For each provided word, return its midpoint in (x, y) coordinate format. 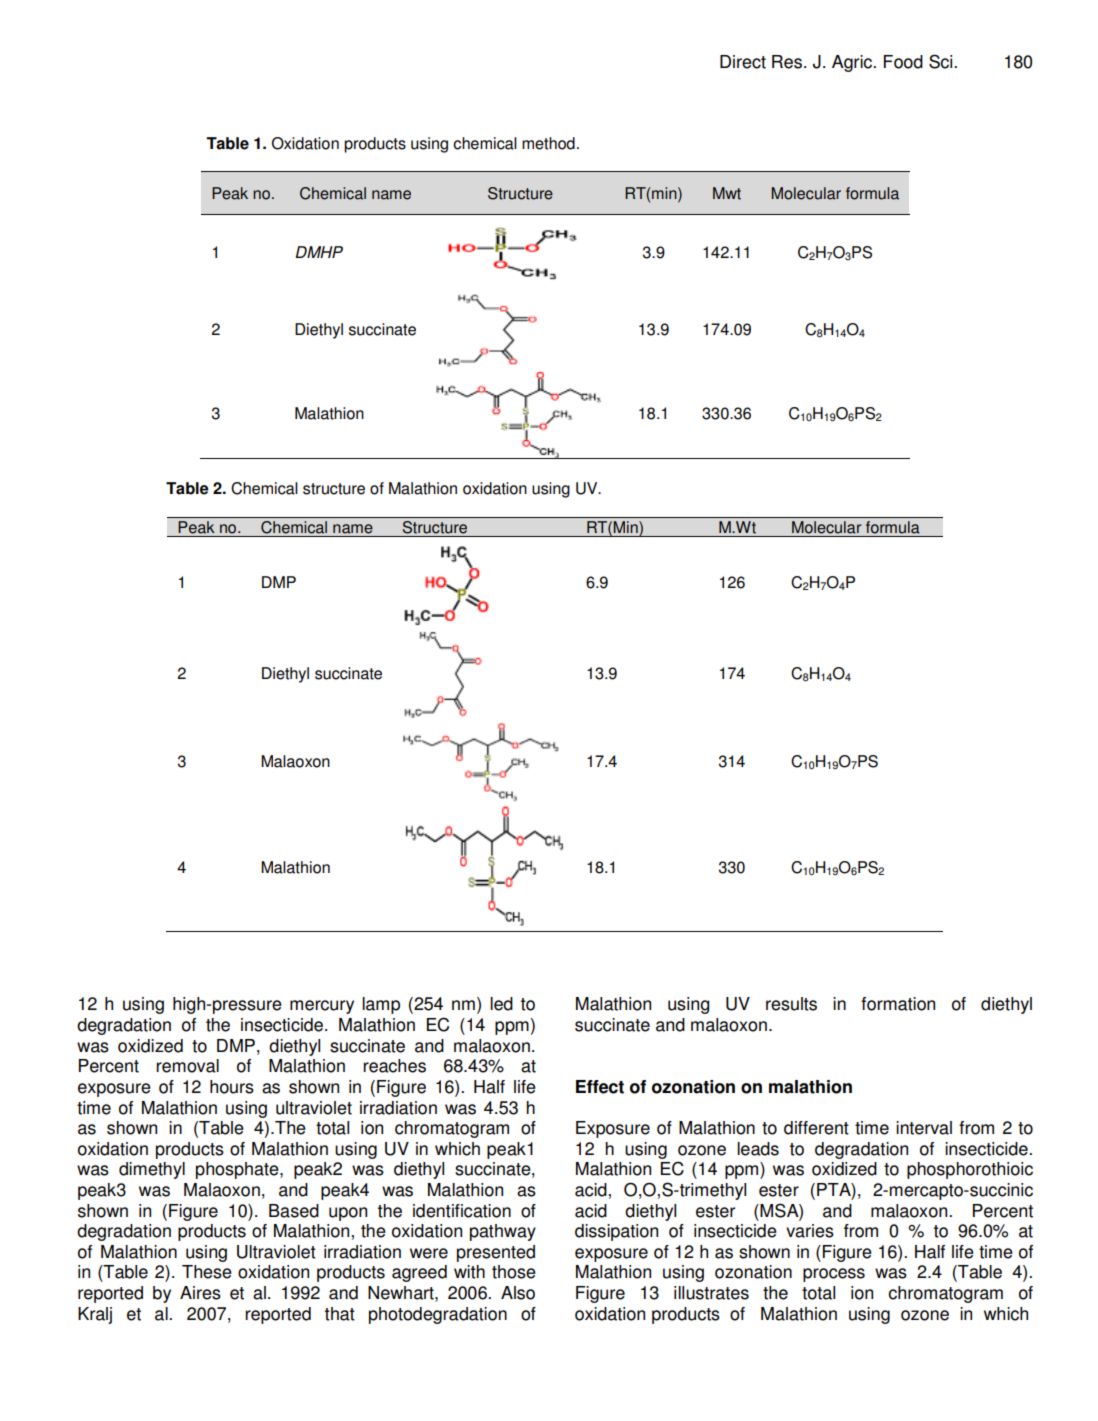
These (207, 1272)
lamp (381, 1005)
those (514, 1272)
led (501, 1004)
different (816, 1128)
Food (903, 62)
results (791, 1004)
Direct (743, 62)
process (834, 1275)
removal (187, 1066)
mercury (322, 1007)
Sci (942, 61)
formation (898, 1004)
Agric (853, 63)
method (548, 143)
